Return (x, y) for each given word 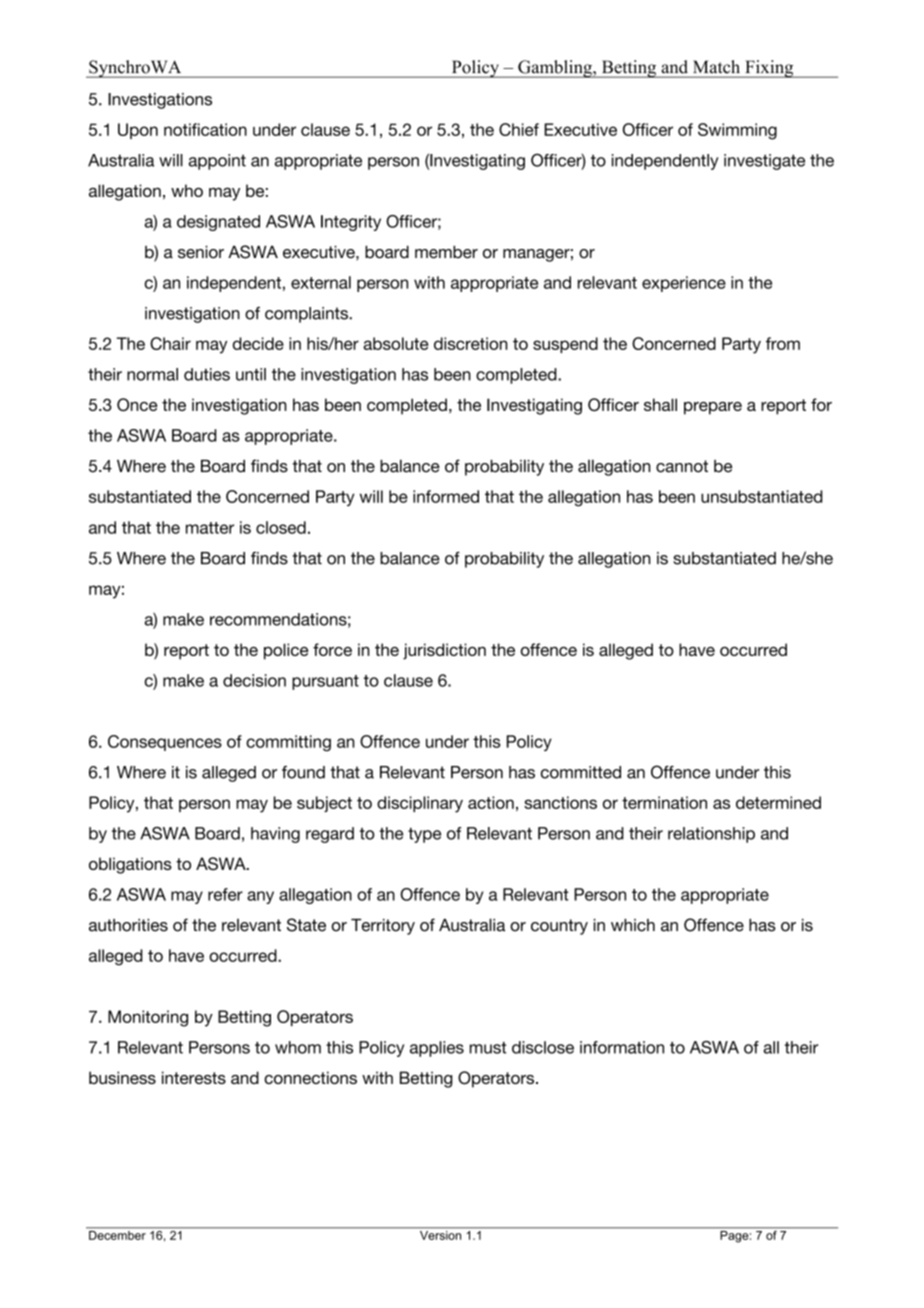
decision (254, 680)
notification (205, 129)
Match (717, 67)
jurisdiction (444, 651)
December (117, 1235)
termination (664, 802)
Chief (519, 129)
